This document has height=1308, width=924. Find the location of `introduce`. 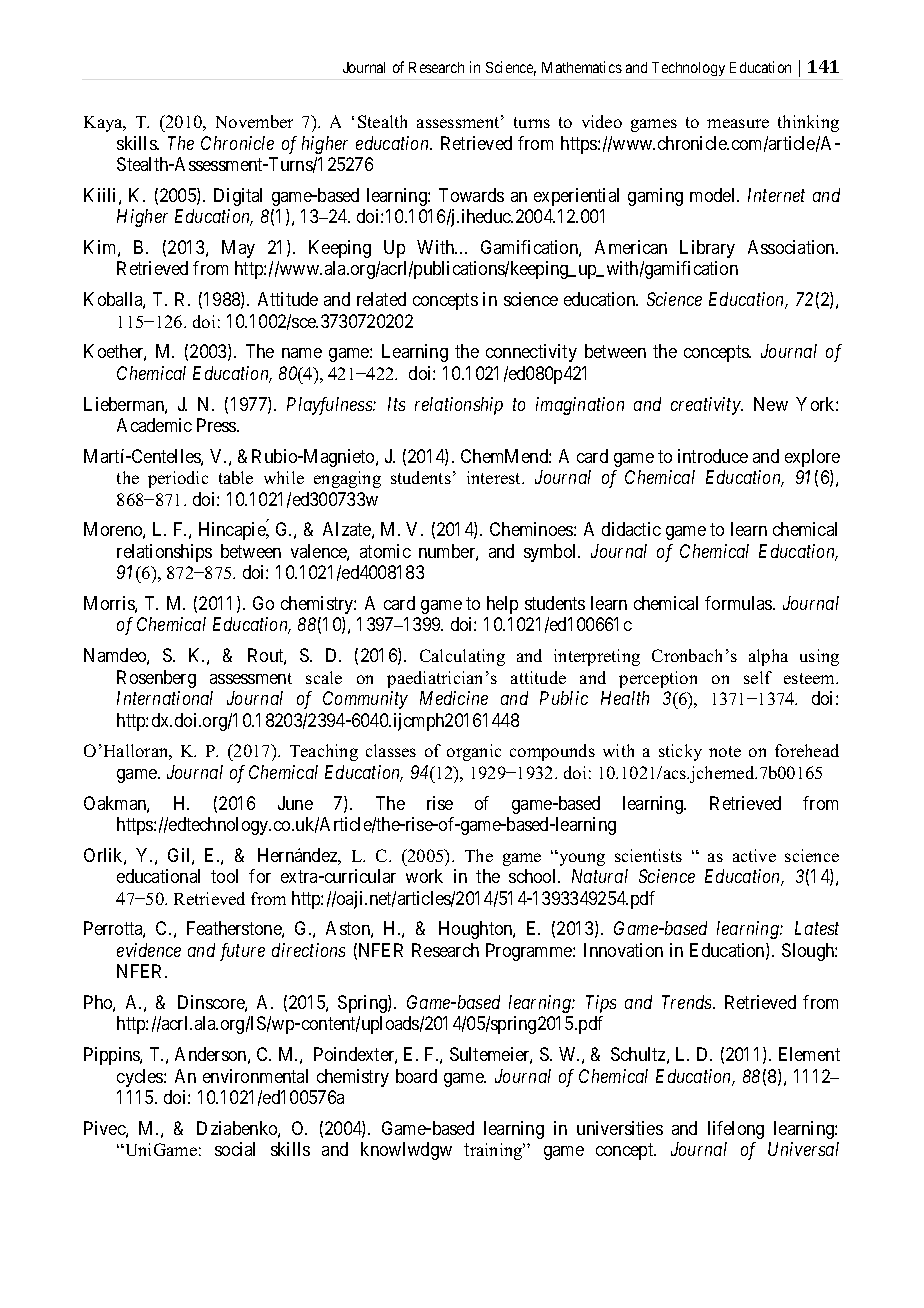

introduce is located at coordinates (713, 456).
